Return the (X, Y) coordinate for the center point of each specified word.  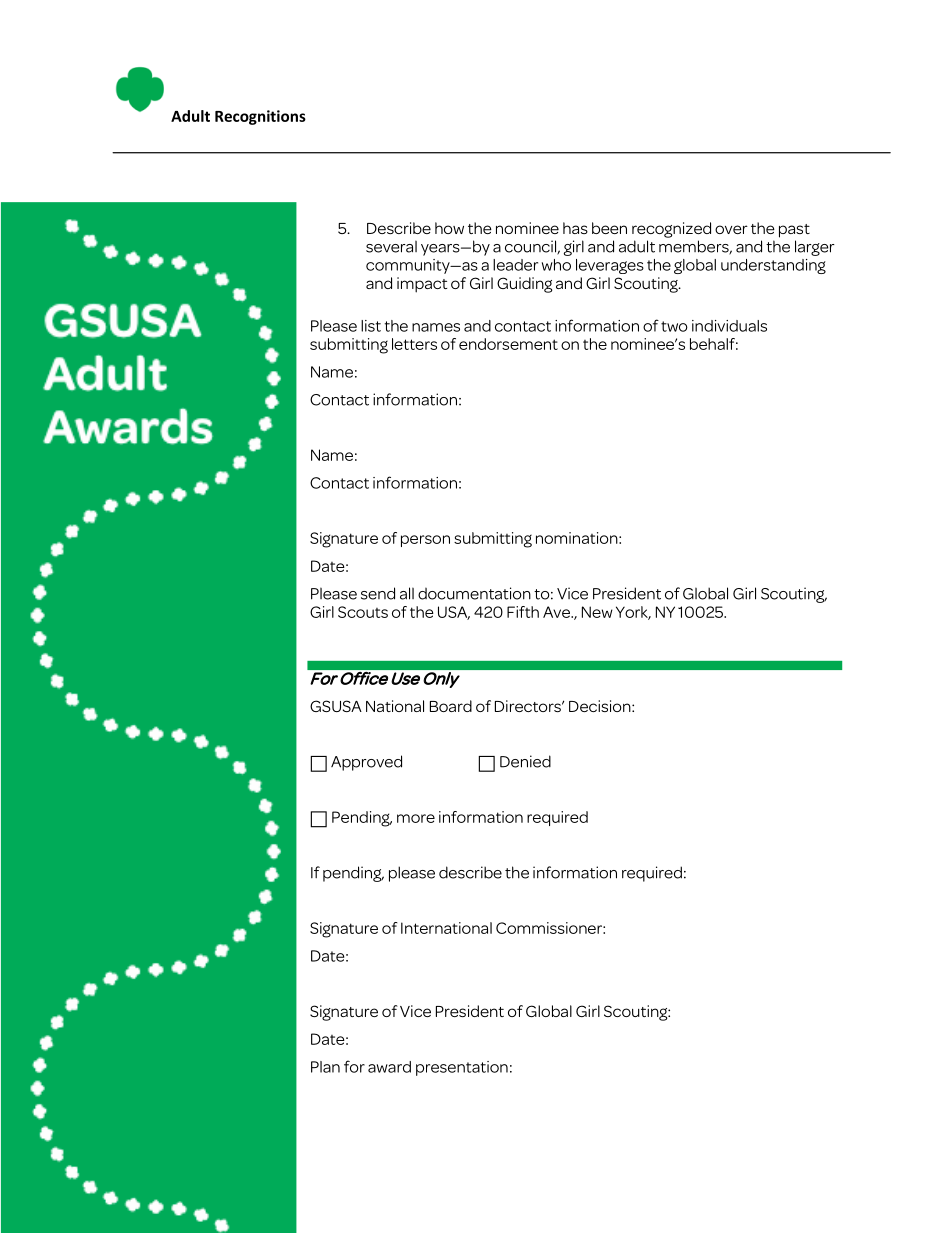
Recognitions (260, 117)
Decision (601, 706)
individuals (729, 326)
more (416, 818)
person (425, 541)
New (597, 612)
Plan (325, 1067)
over (731, 229)
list (371, 326)
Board (451, 706)
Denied (525, 761)
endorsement (508, 344)
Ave (557, 612)
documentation (474, 593)
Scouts (363, 612)
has (575, 228)
